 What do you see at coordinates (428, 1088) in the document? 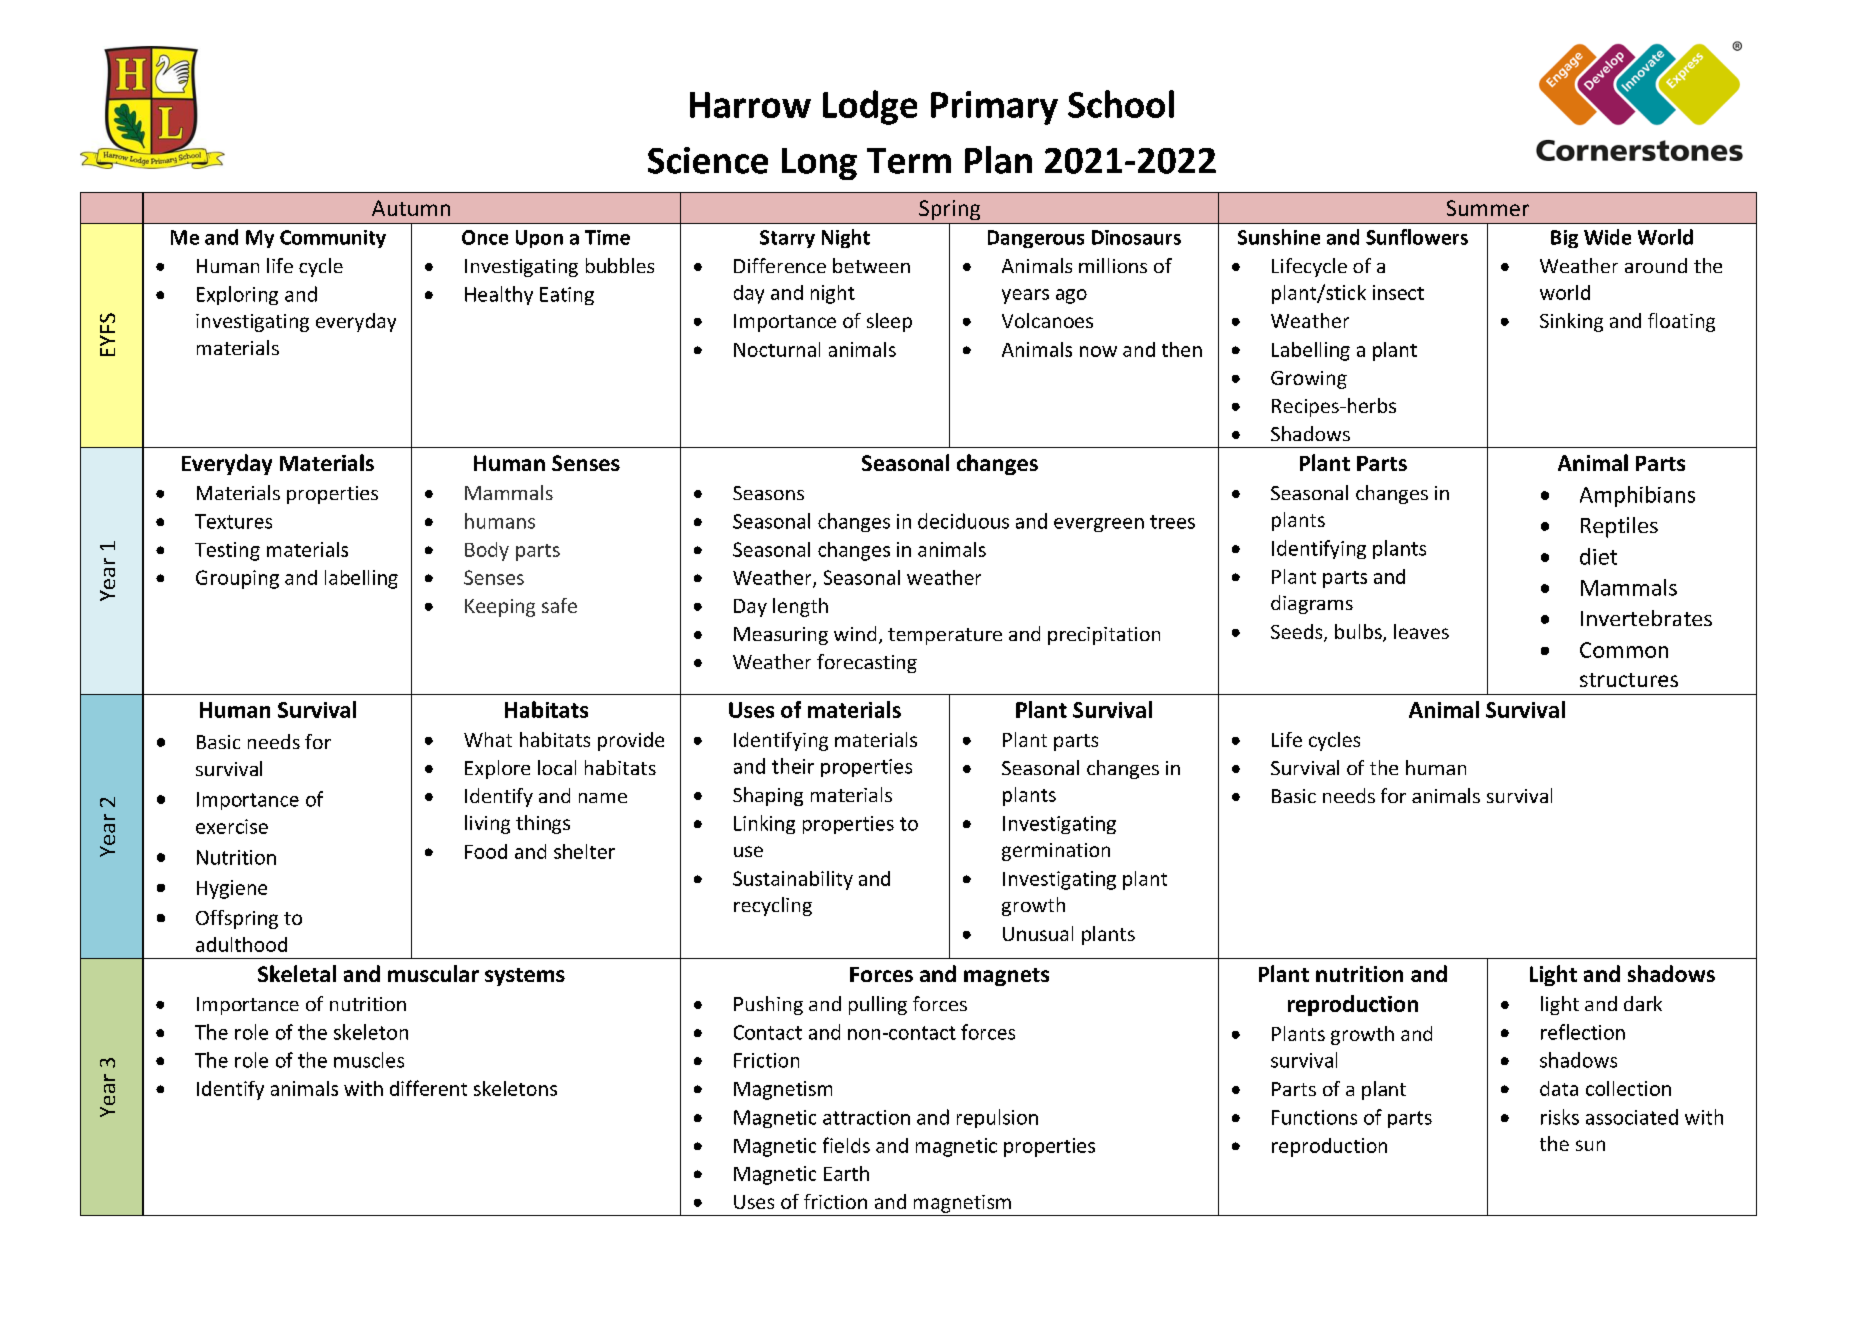
I see `different` at bounding box center [428, 1088].
